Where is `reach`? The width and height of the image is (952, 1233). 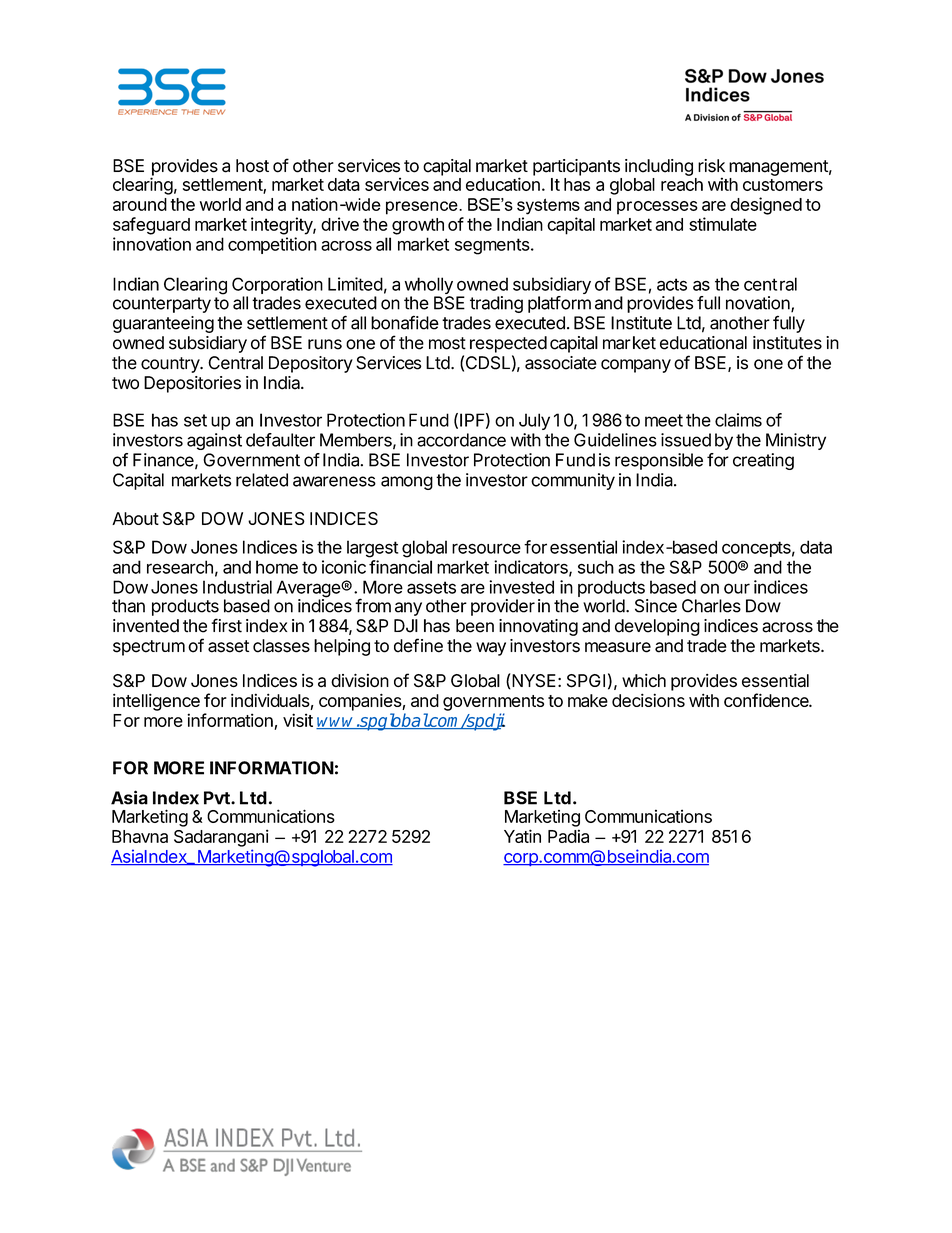 reach is located at coordinates (682, 184).
